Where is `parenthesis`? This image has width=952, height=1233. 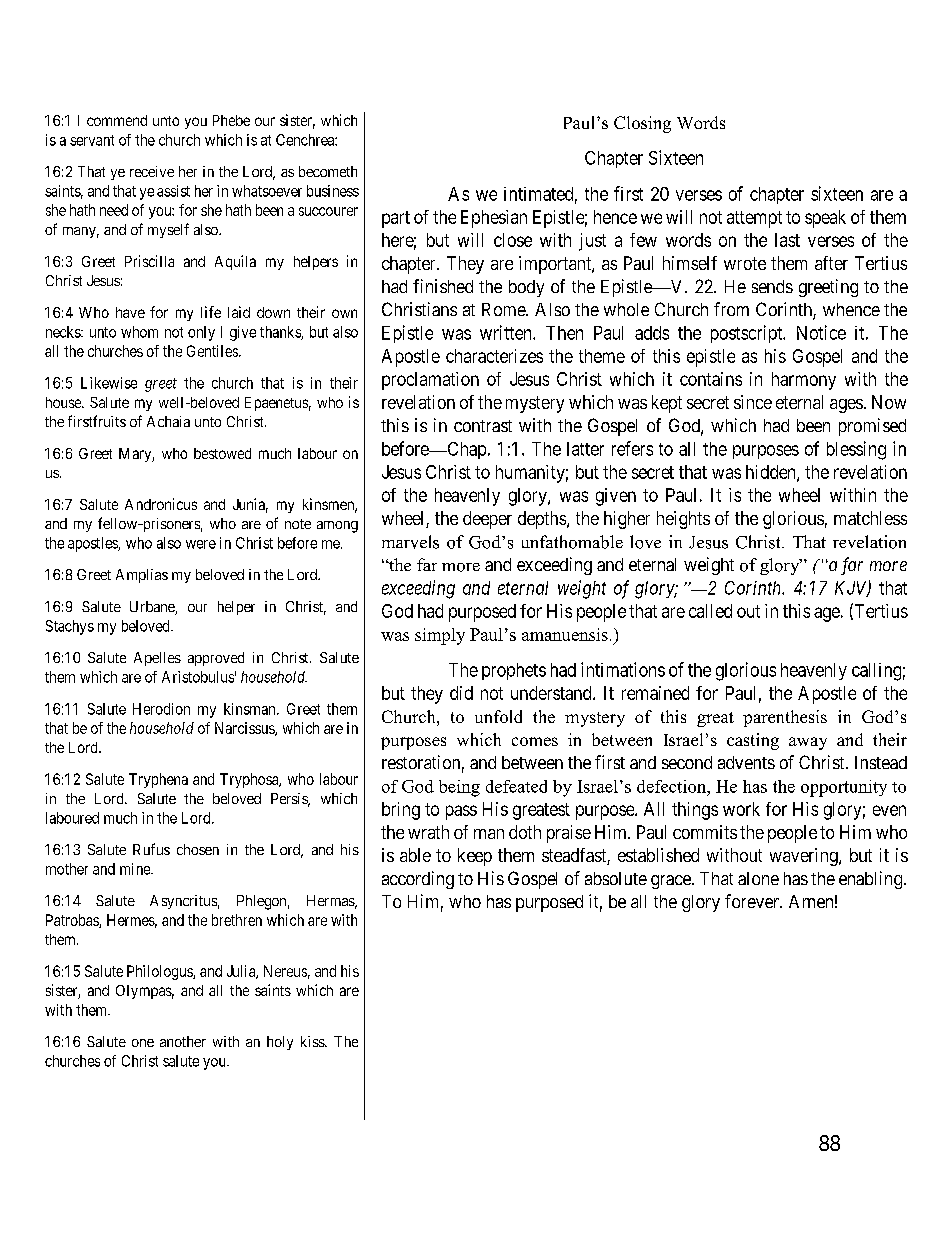
parenthesis is located at coordinates (785, 718).
